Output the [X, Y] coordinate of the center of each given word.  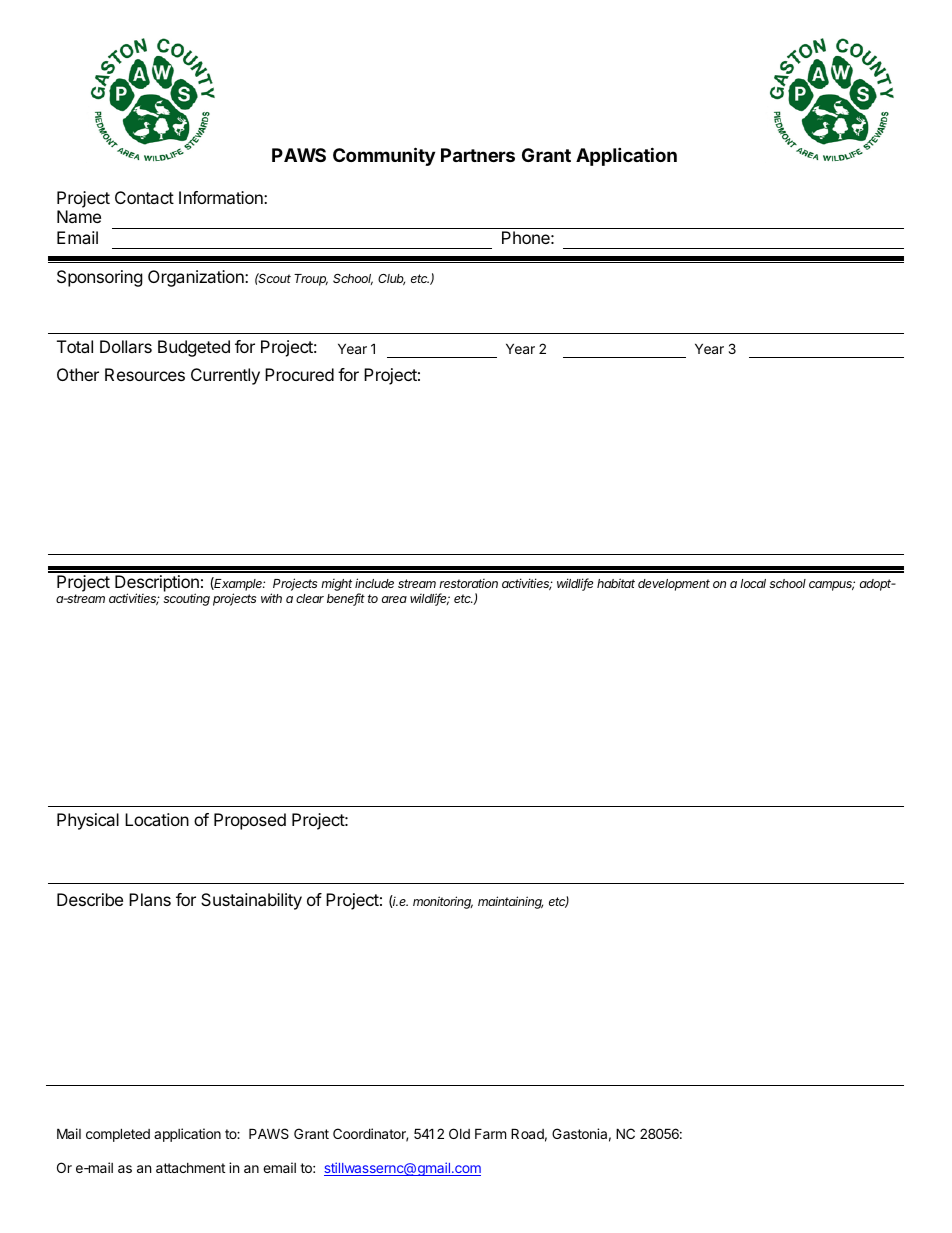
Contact [144, 197]
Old [459, 1133]
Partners [478, 155]
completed [118, 1135]
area [394, 599]
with [271, 598]
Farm [490, 1133]
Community [384, 156]
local [753, 583]
